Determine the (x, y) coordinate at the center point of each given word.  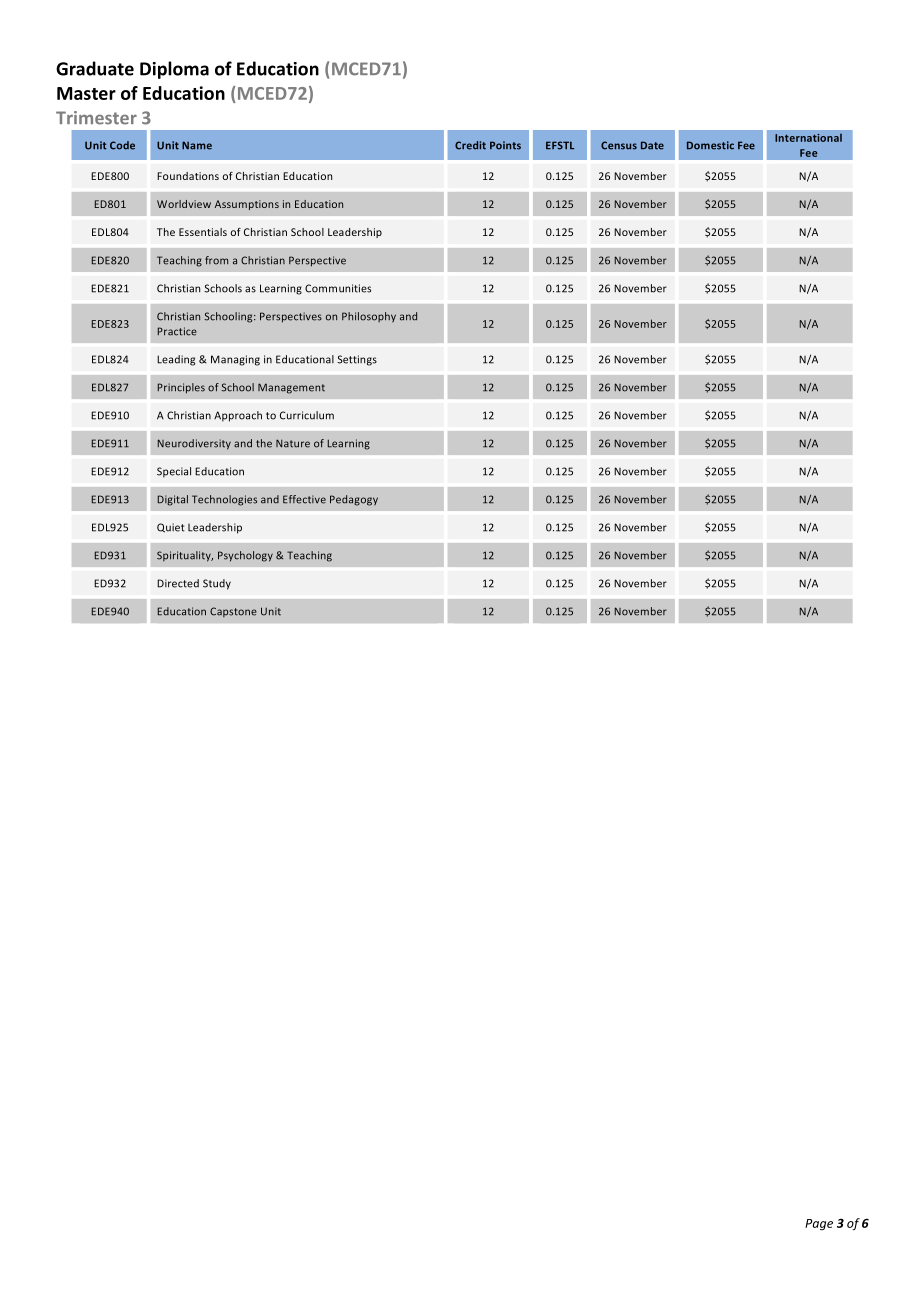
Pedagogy (354, 500)
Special (174, 472)
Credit (470, 145)
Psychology (245, 556)
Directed (178, 583)
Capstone (233, 612)
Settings (357, 360)
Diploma (174, 70)
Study (217, 584)
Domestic (710, 145)
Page (819, 1225)
